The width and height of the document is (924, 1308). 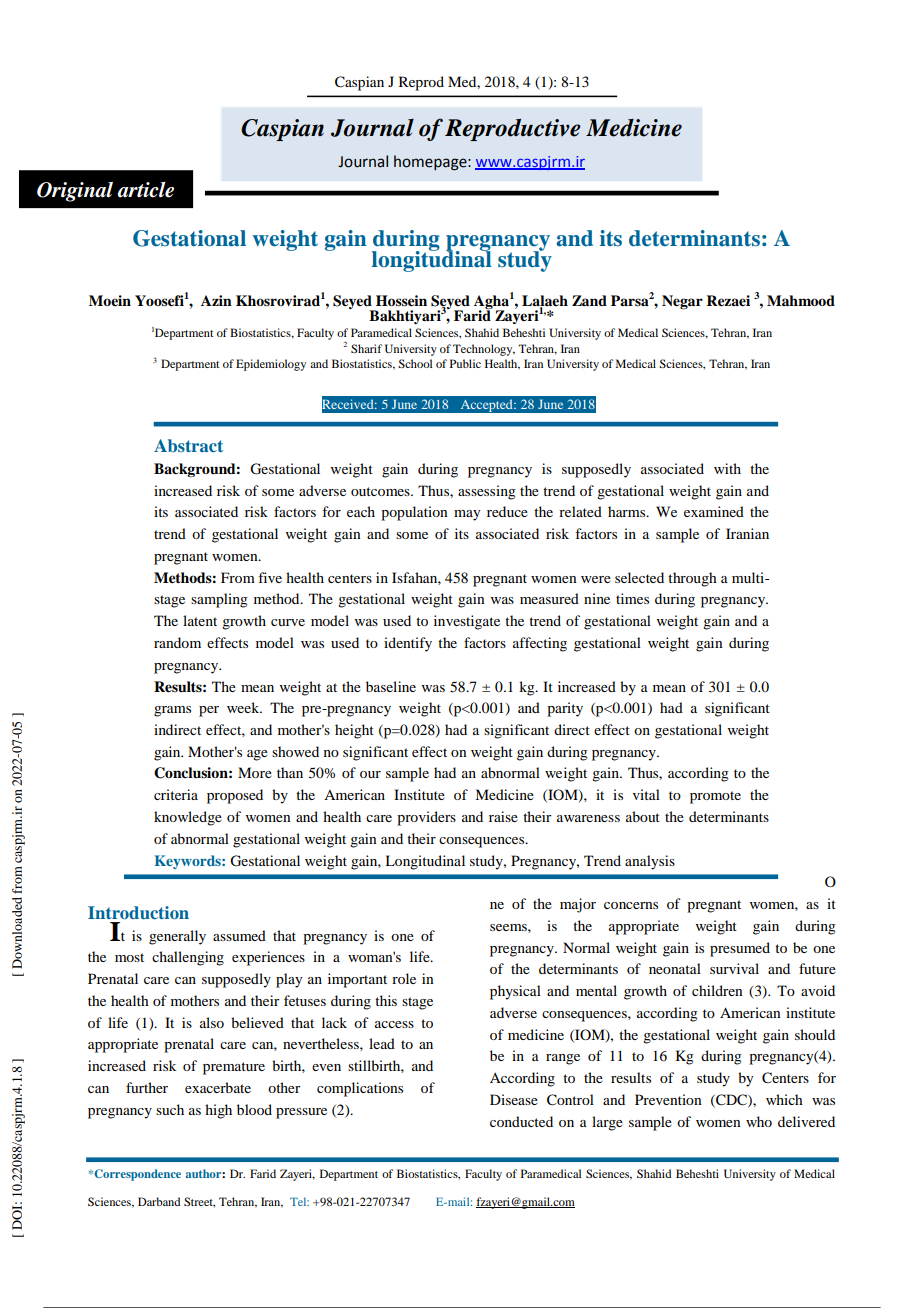 What do you see at coordinates (759, 1121) in the document?
I see `who` at bounding box center [759, 1121].
